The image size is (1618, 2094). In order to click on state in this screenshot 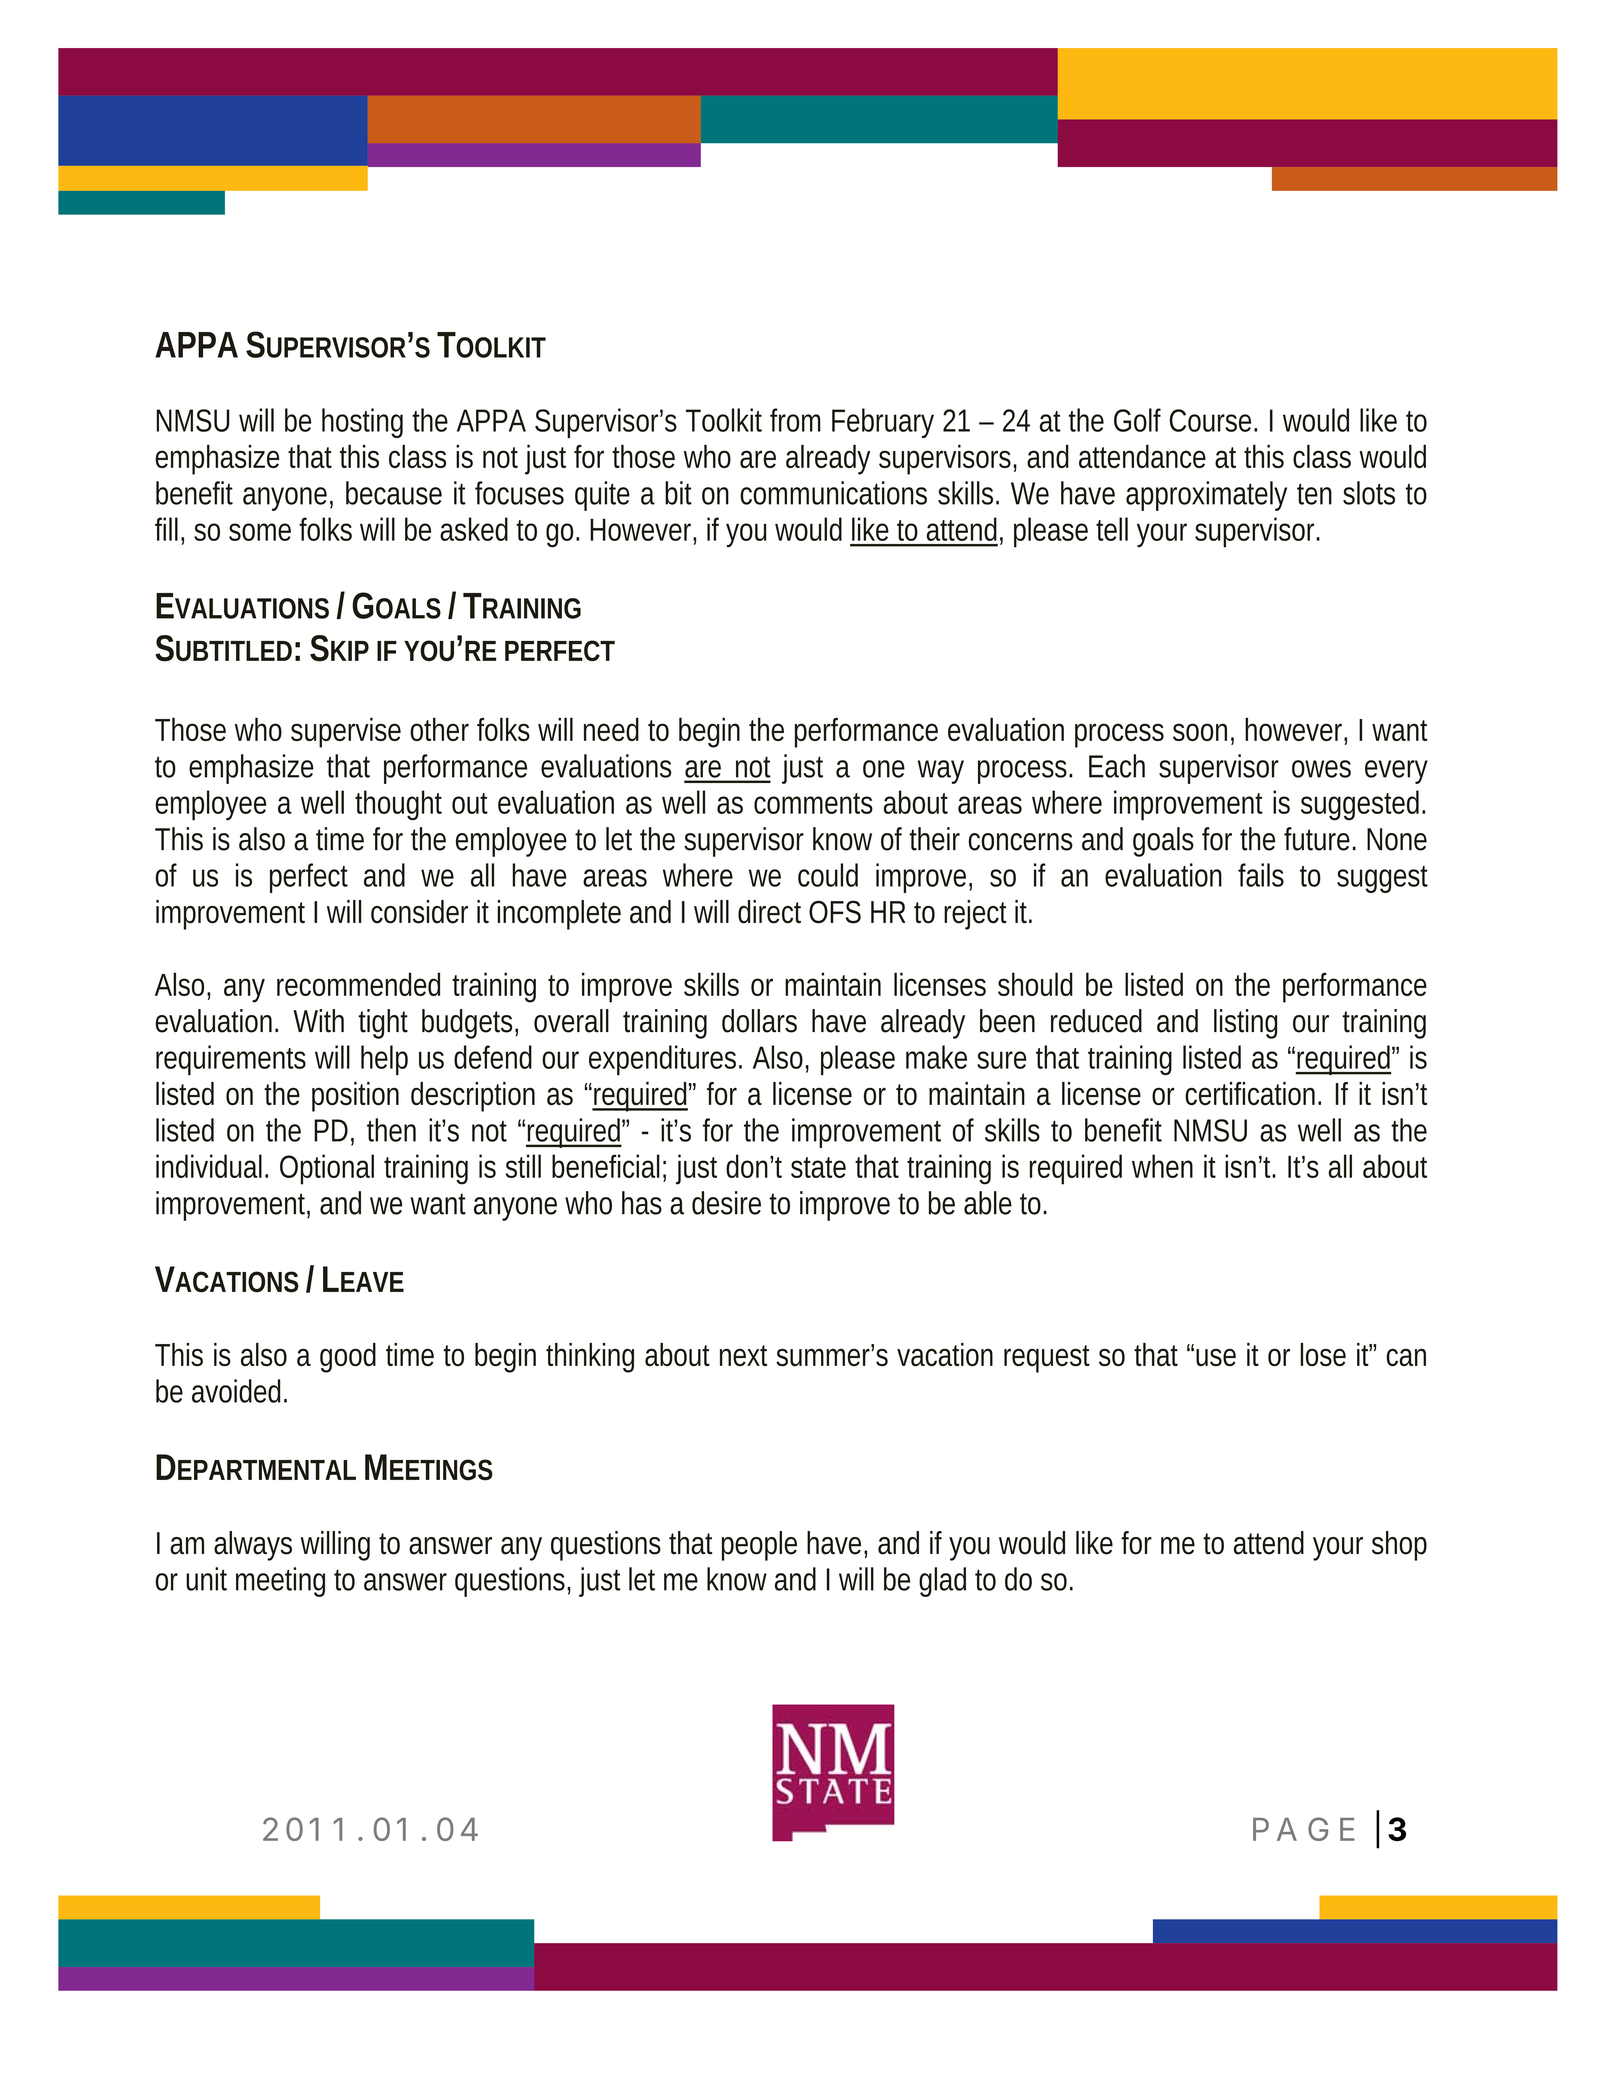, I will do `click(818, 1167)`.
